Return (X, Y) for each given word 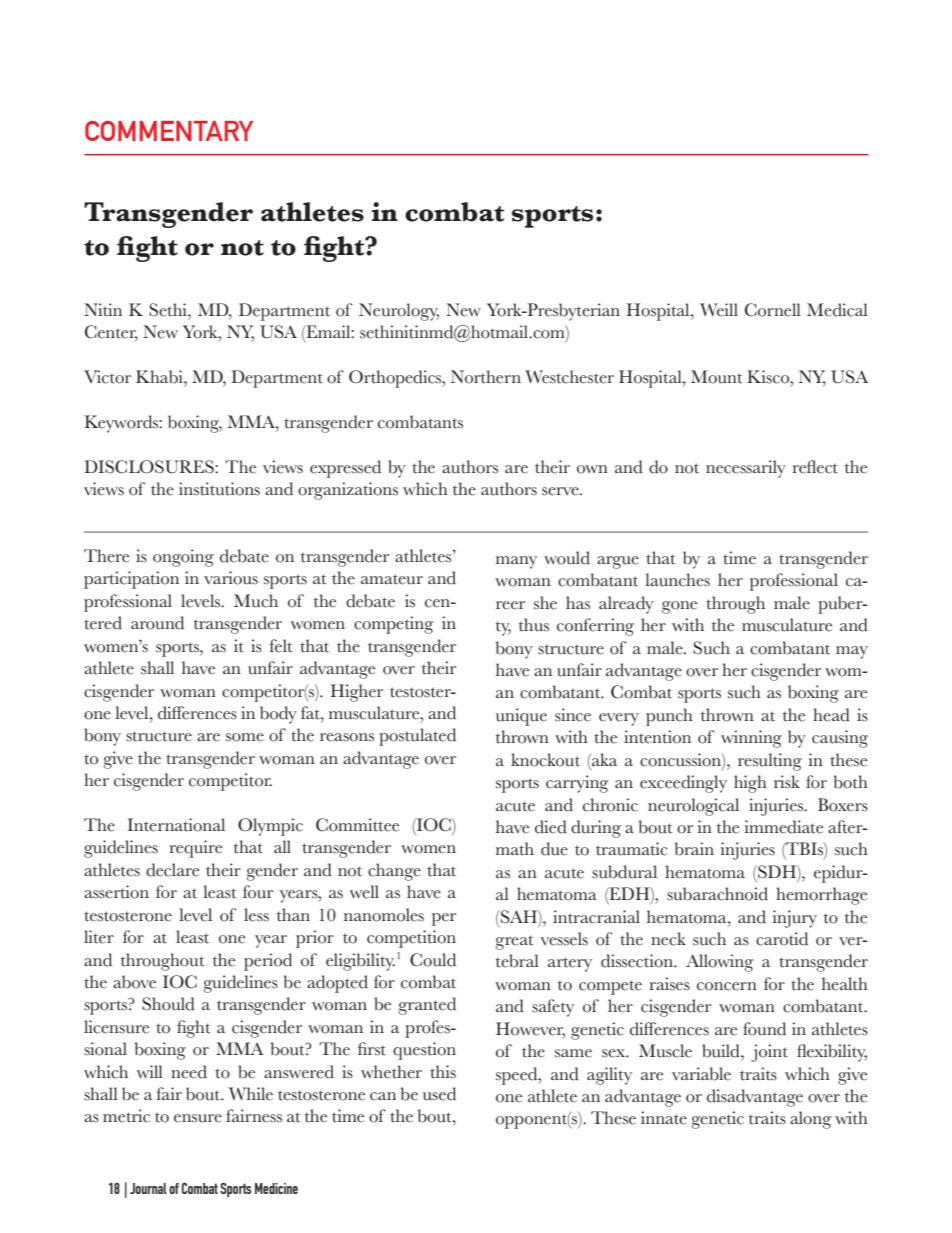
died (551, 827)
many (516, 562)
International (176, 825)
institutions (219, 489)
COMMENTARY (169, 131)
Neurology (399, 312)
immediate (784, 827)
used (439, 1094)
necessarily (746, 469)
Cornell (773, 310)
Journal (148, 1188)
